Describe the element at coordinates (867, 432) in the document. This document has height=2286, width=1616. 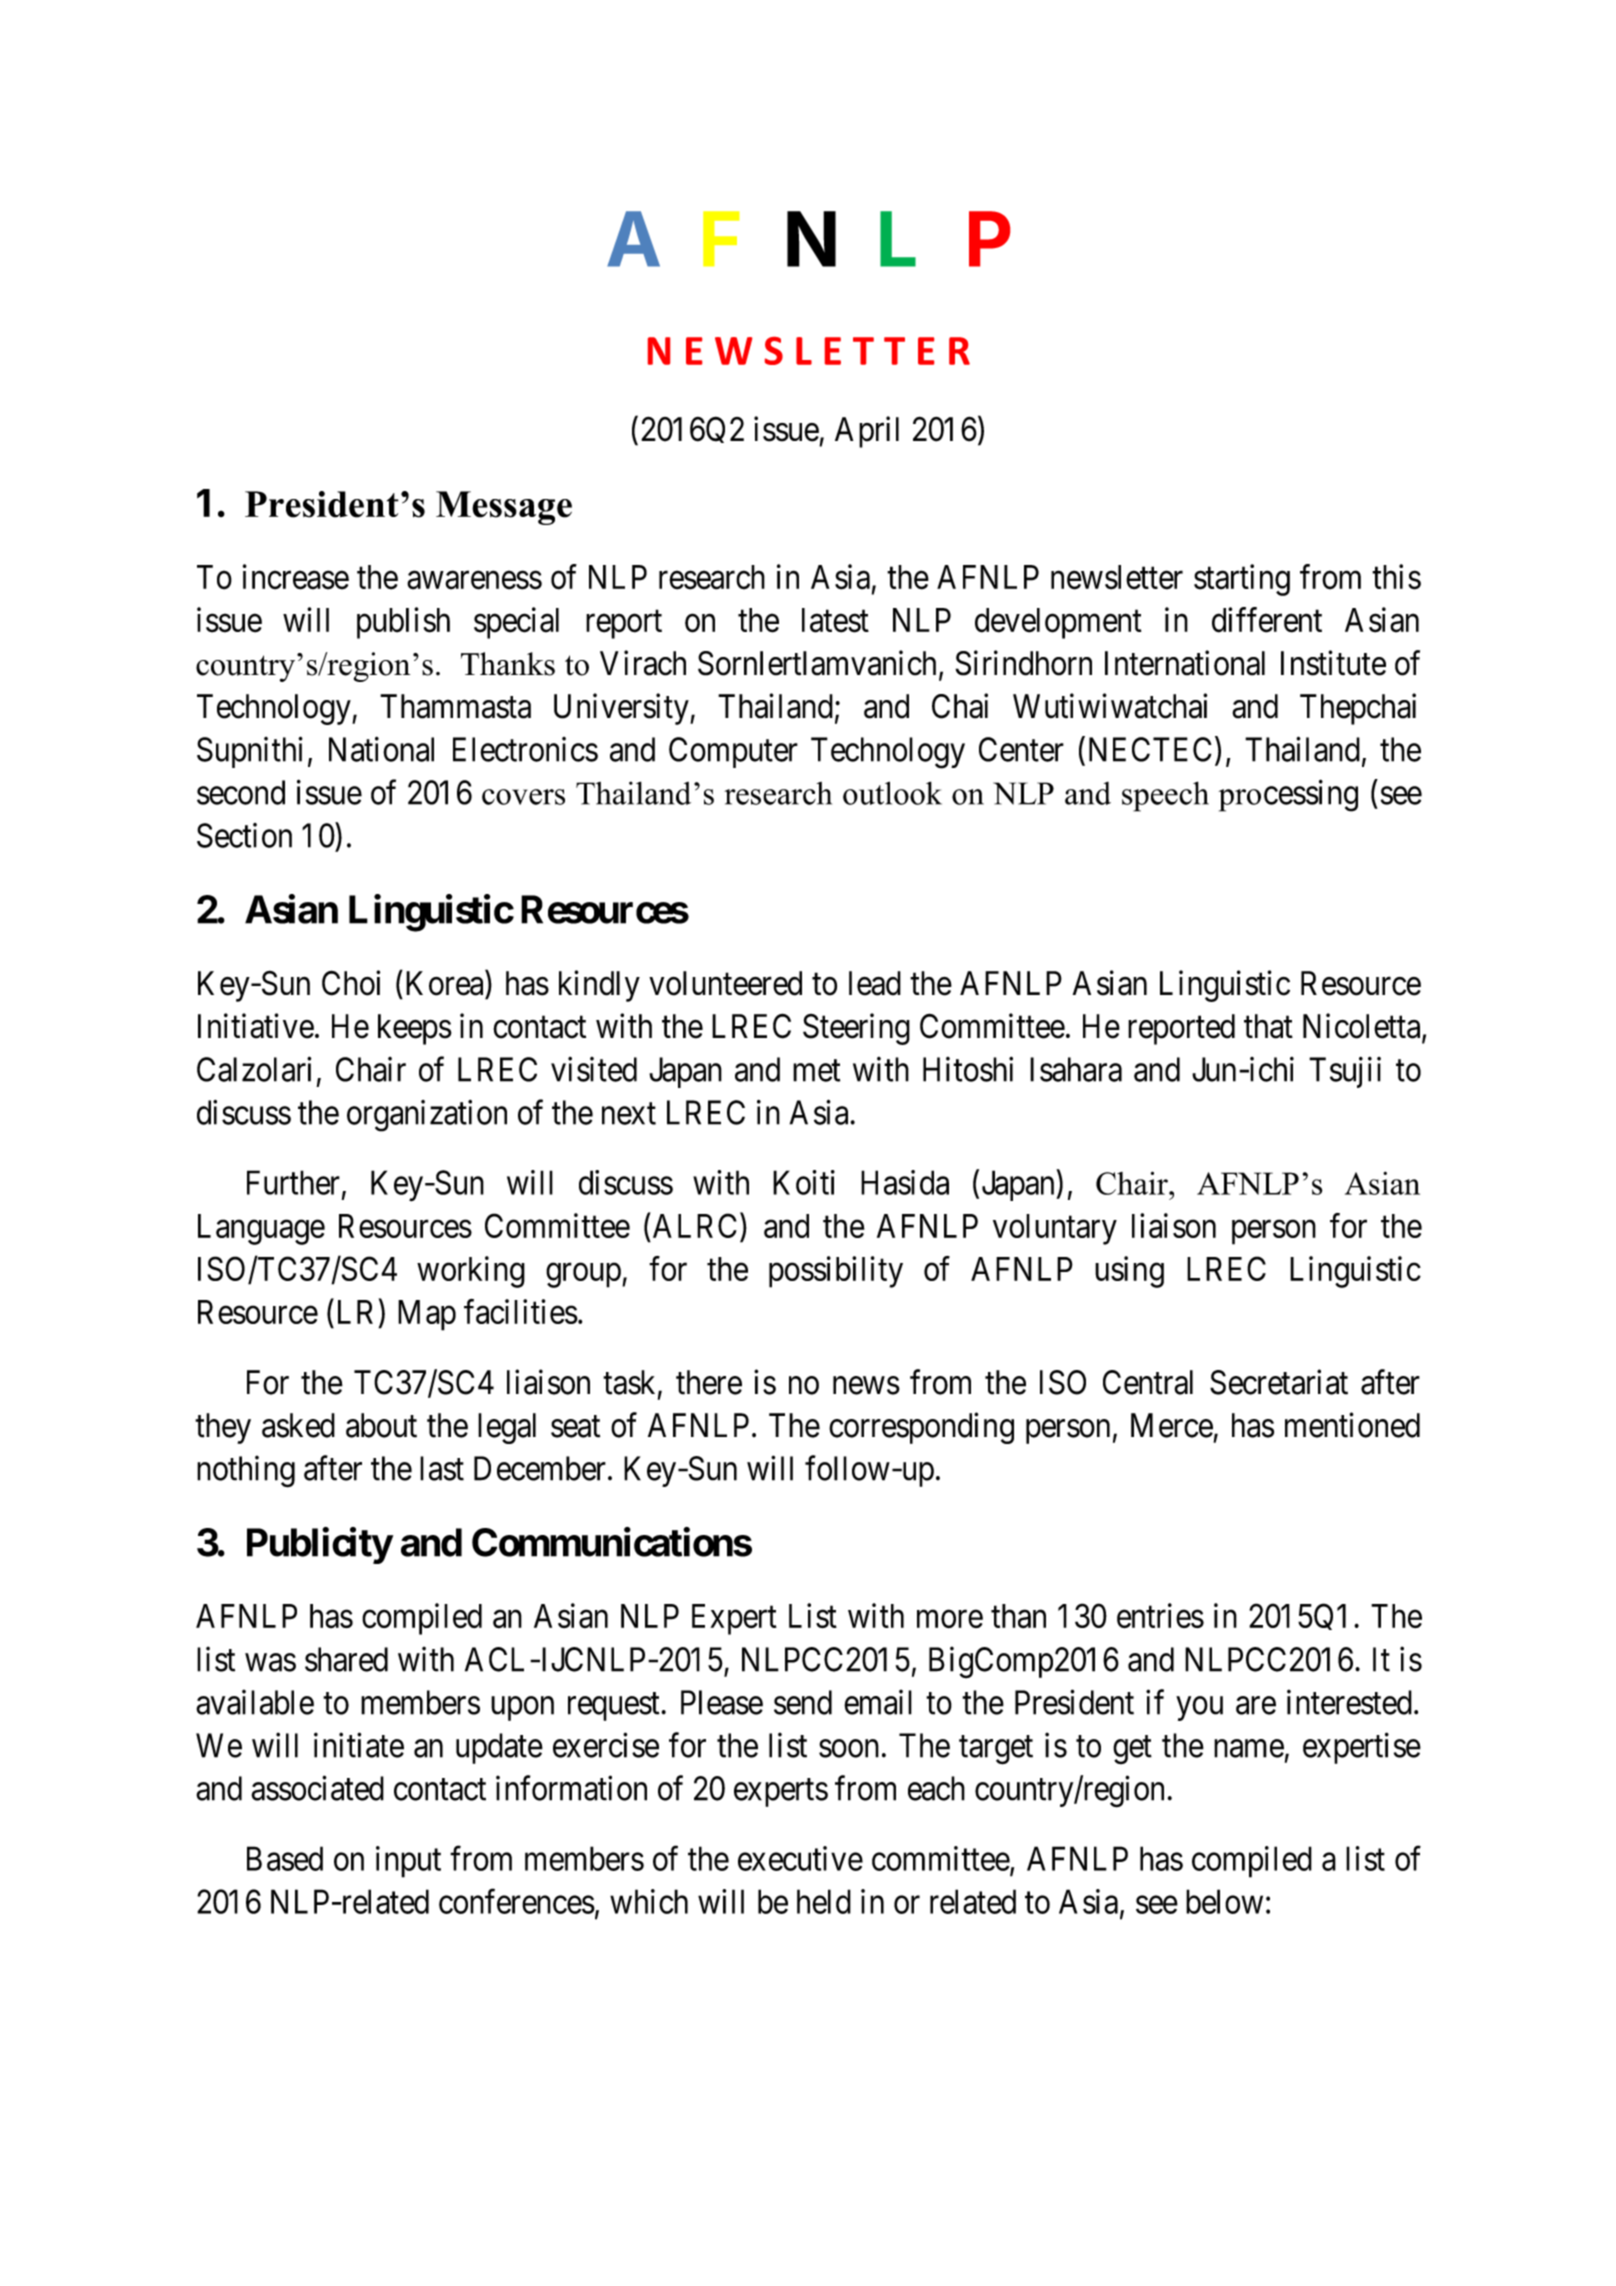
I see `April` at that location.
